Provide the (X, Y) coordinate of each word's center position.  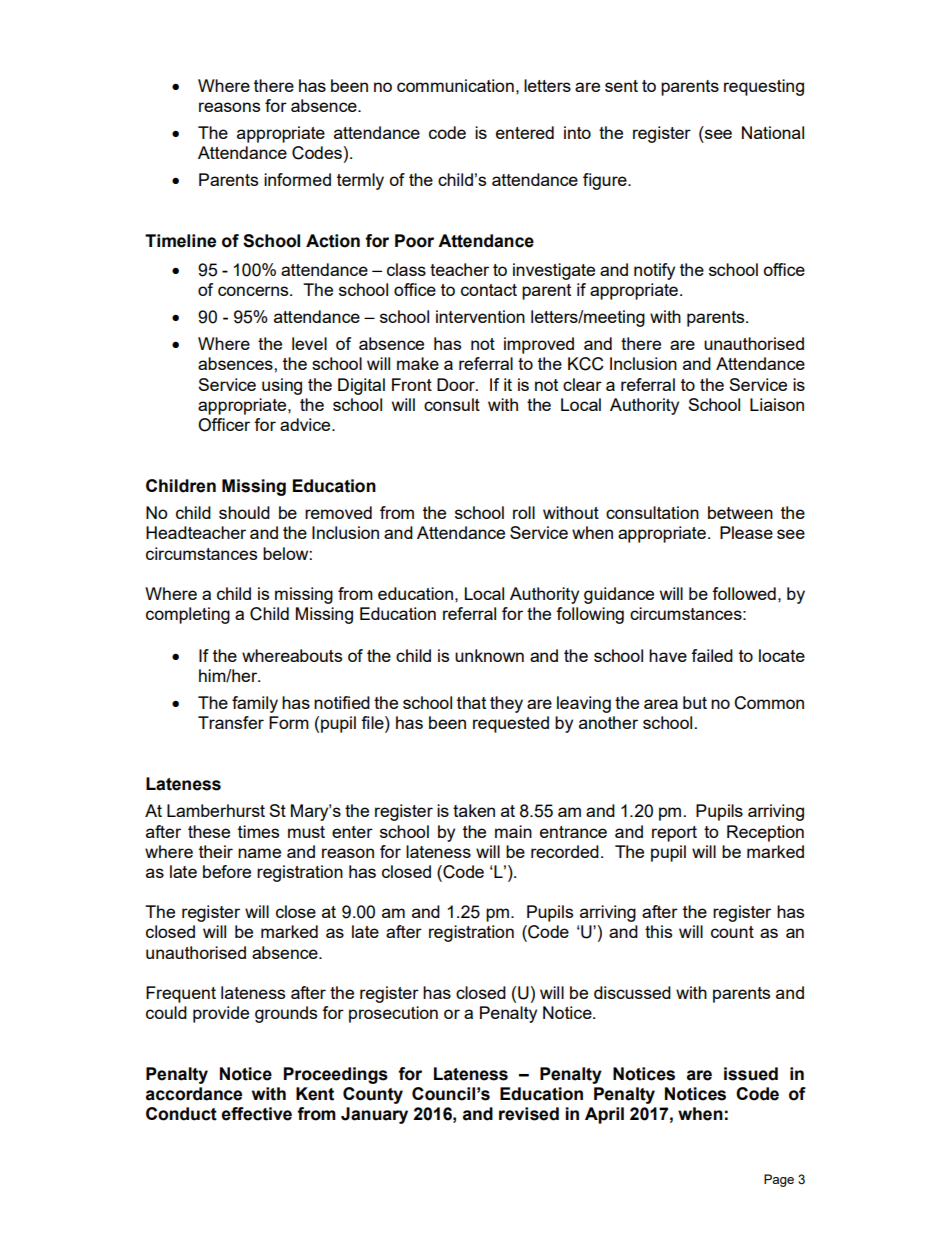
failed (712, 655)
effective (256, 1114)
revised (529, 1114)
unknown (489, 655)
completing (188, 615)
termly (360, 181)
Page (779, 1180)
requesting (764, 87)
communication (455, 85)
